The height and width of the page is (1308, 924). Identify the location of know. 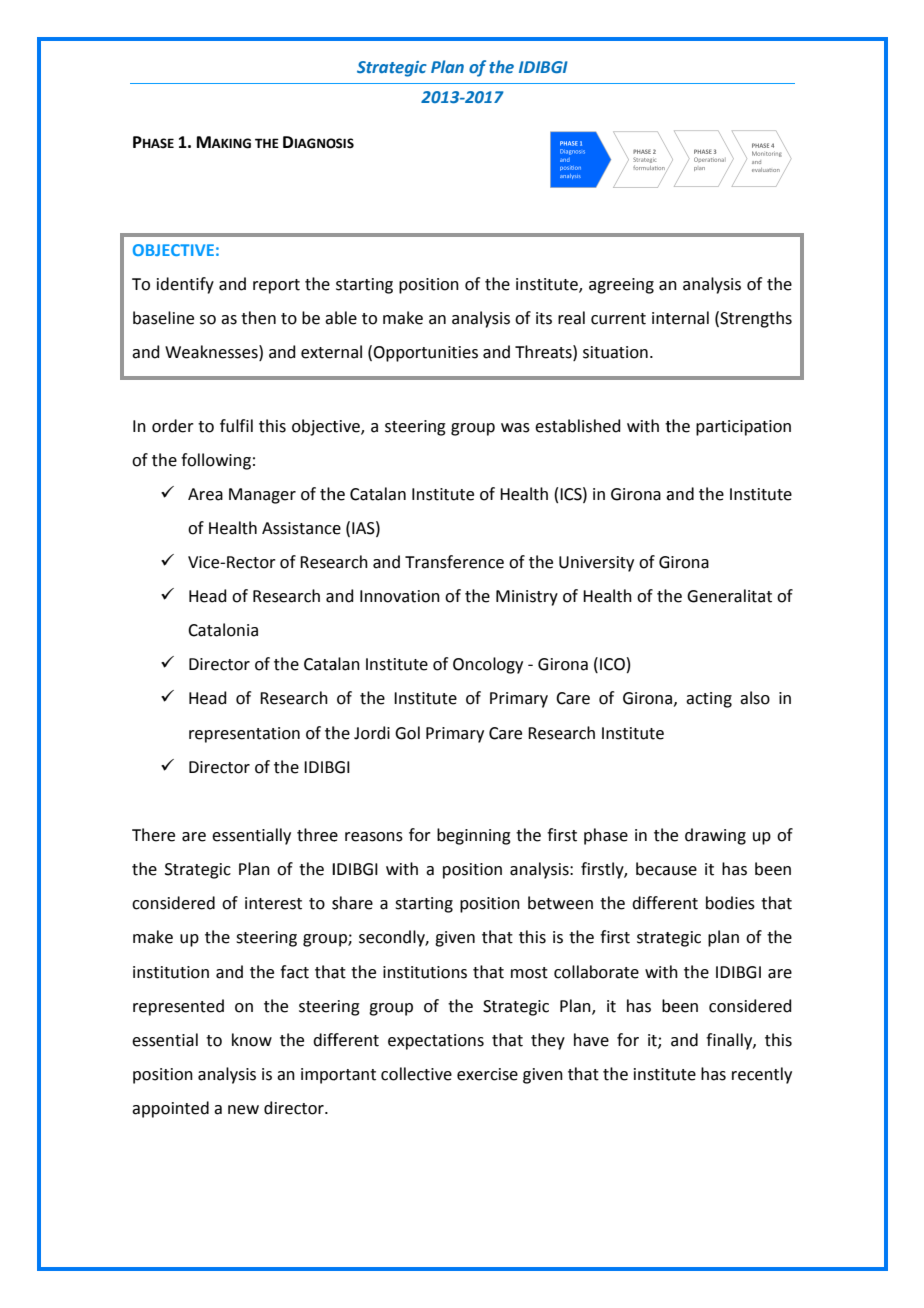
(252, 1040).
